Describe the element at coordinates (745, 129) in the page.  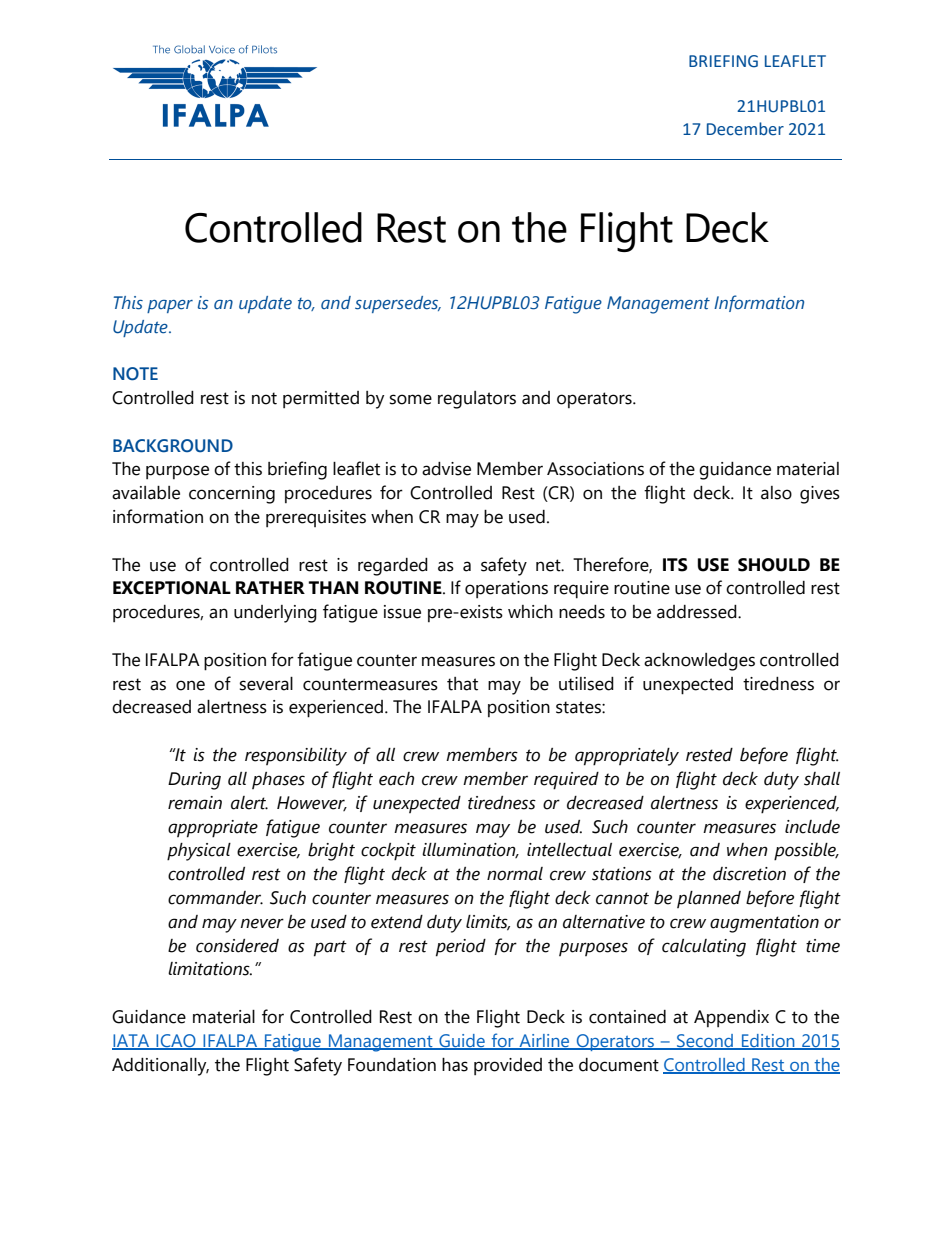
I see `December` at that location.
